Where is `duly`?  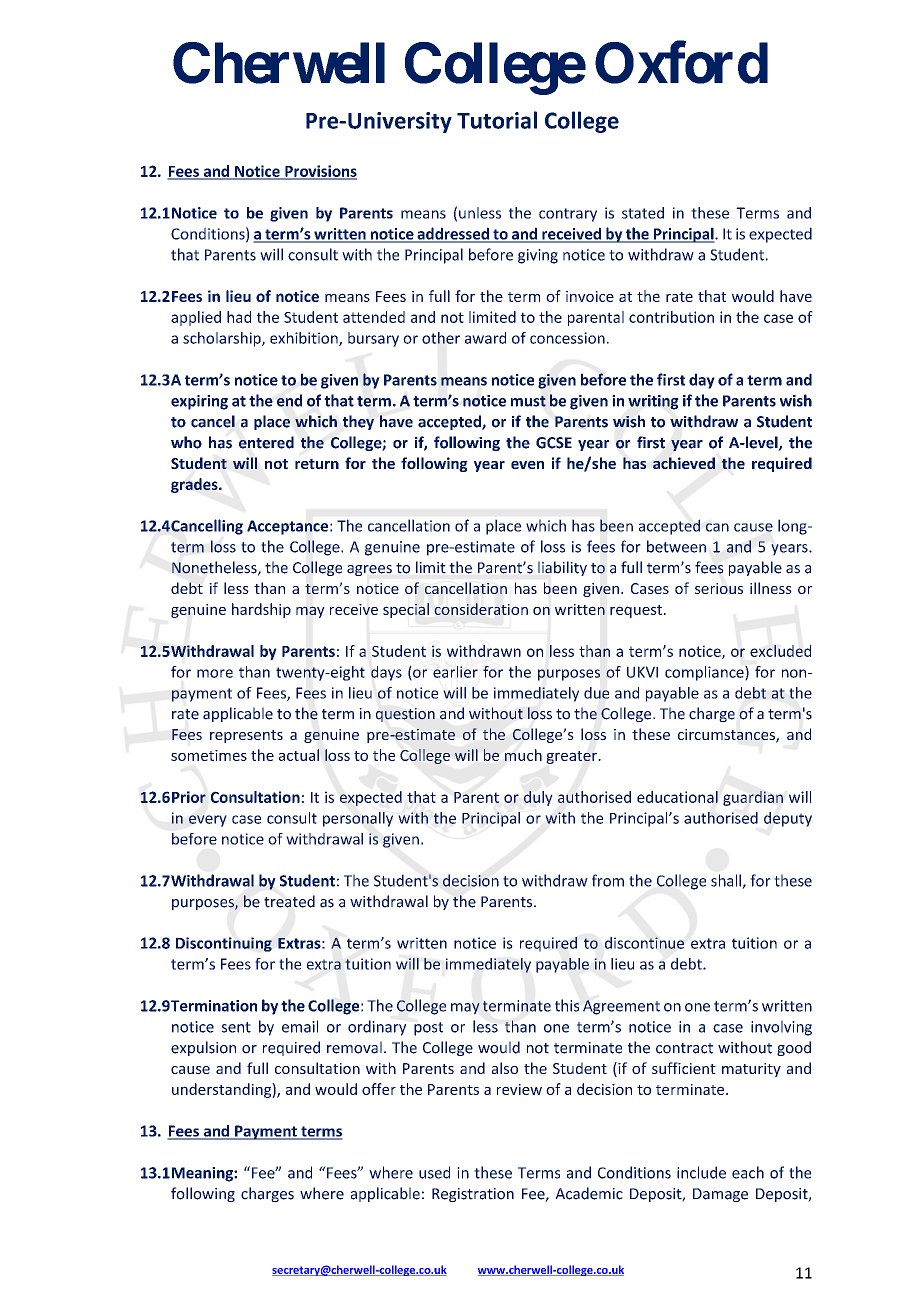 duly is located at coordinates (538, 798).
